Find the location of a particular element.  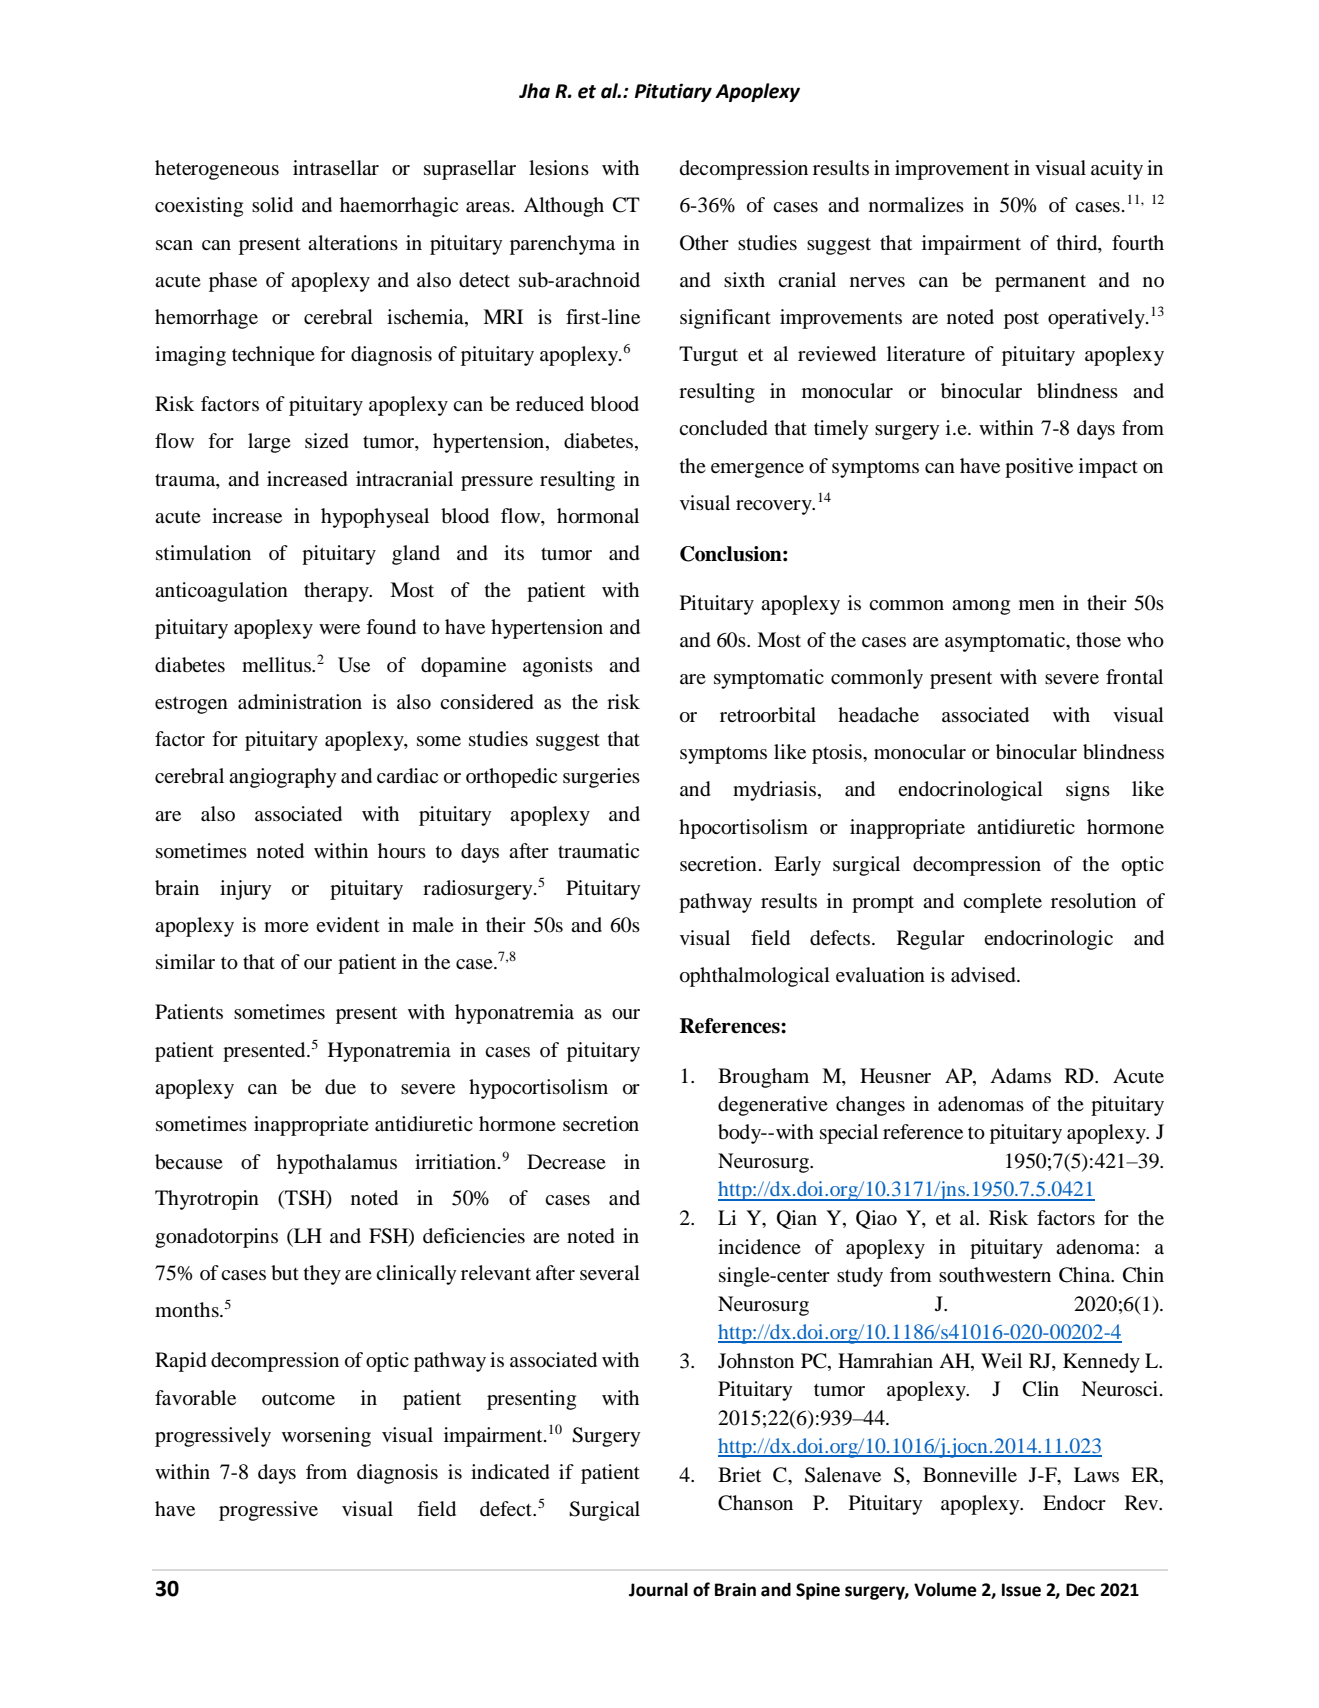

surgeries is located at coordinates (601, 778).
